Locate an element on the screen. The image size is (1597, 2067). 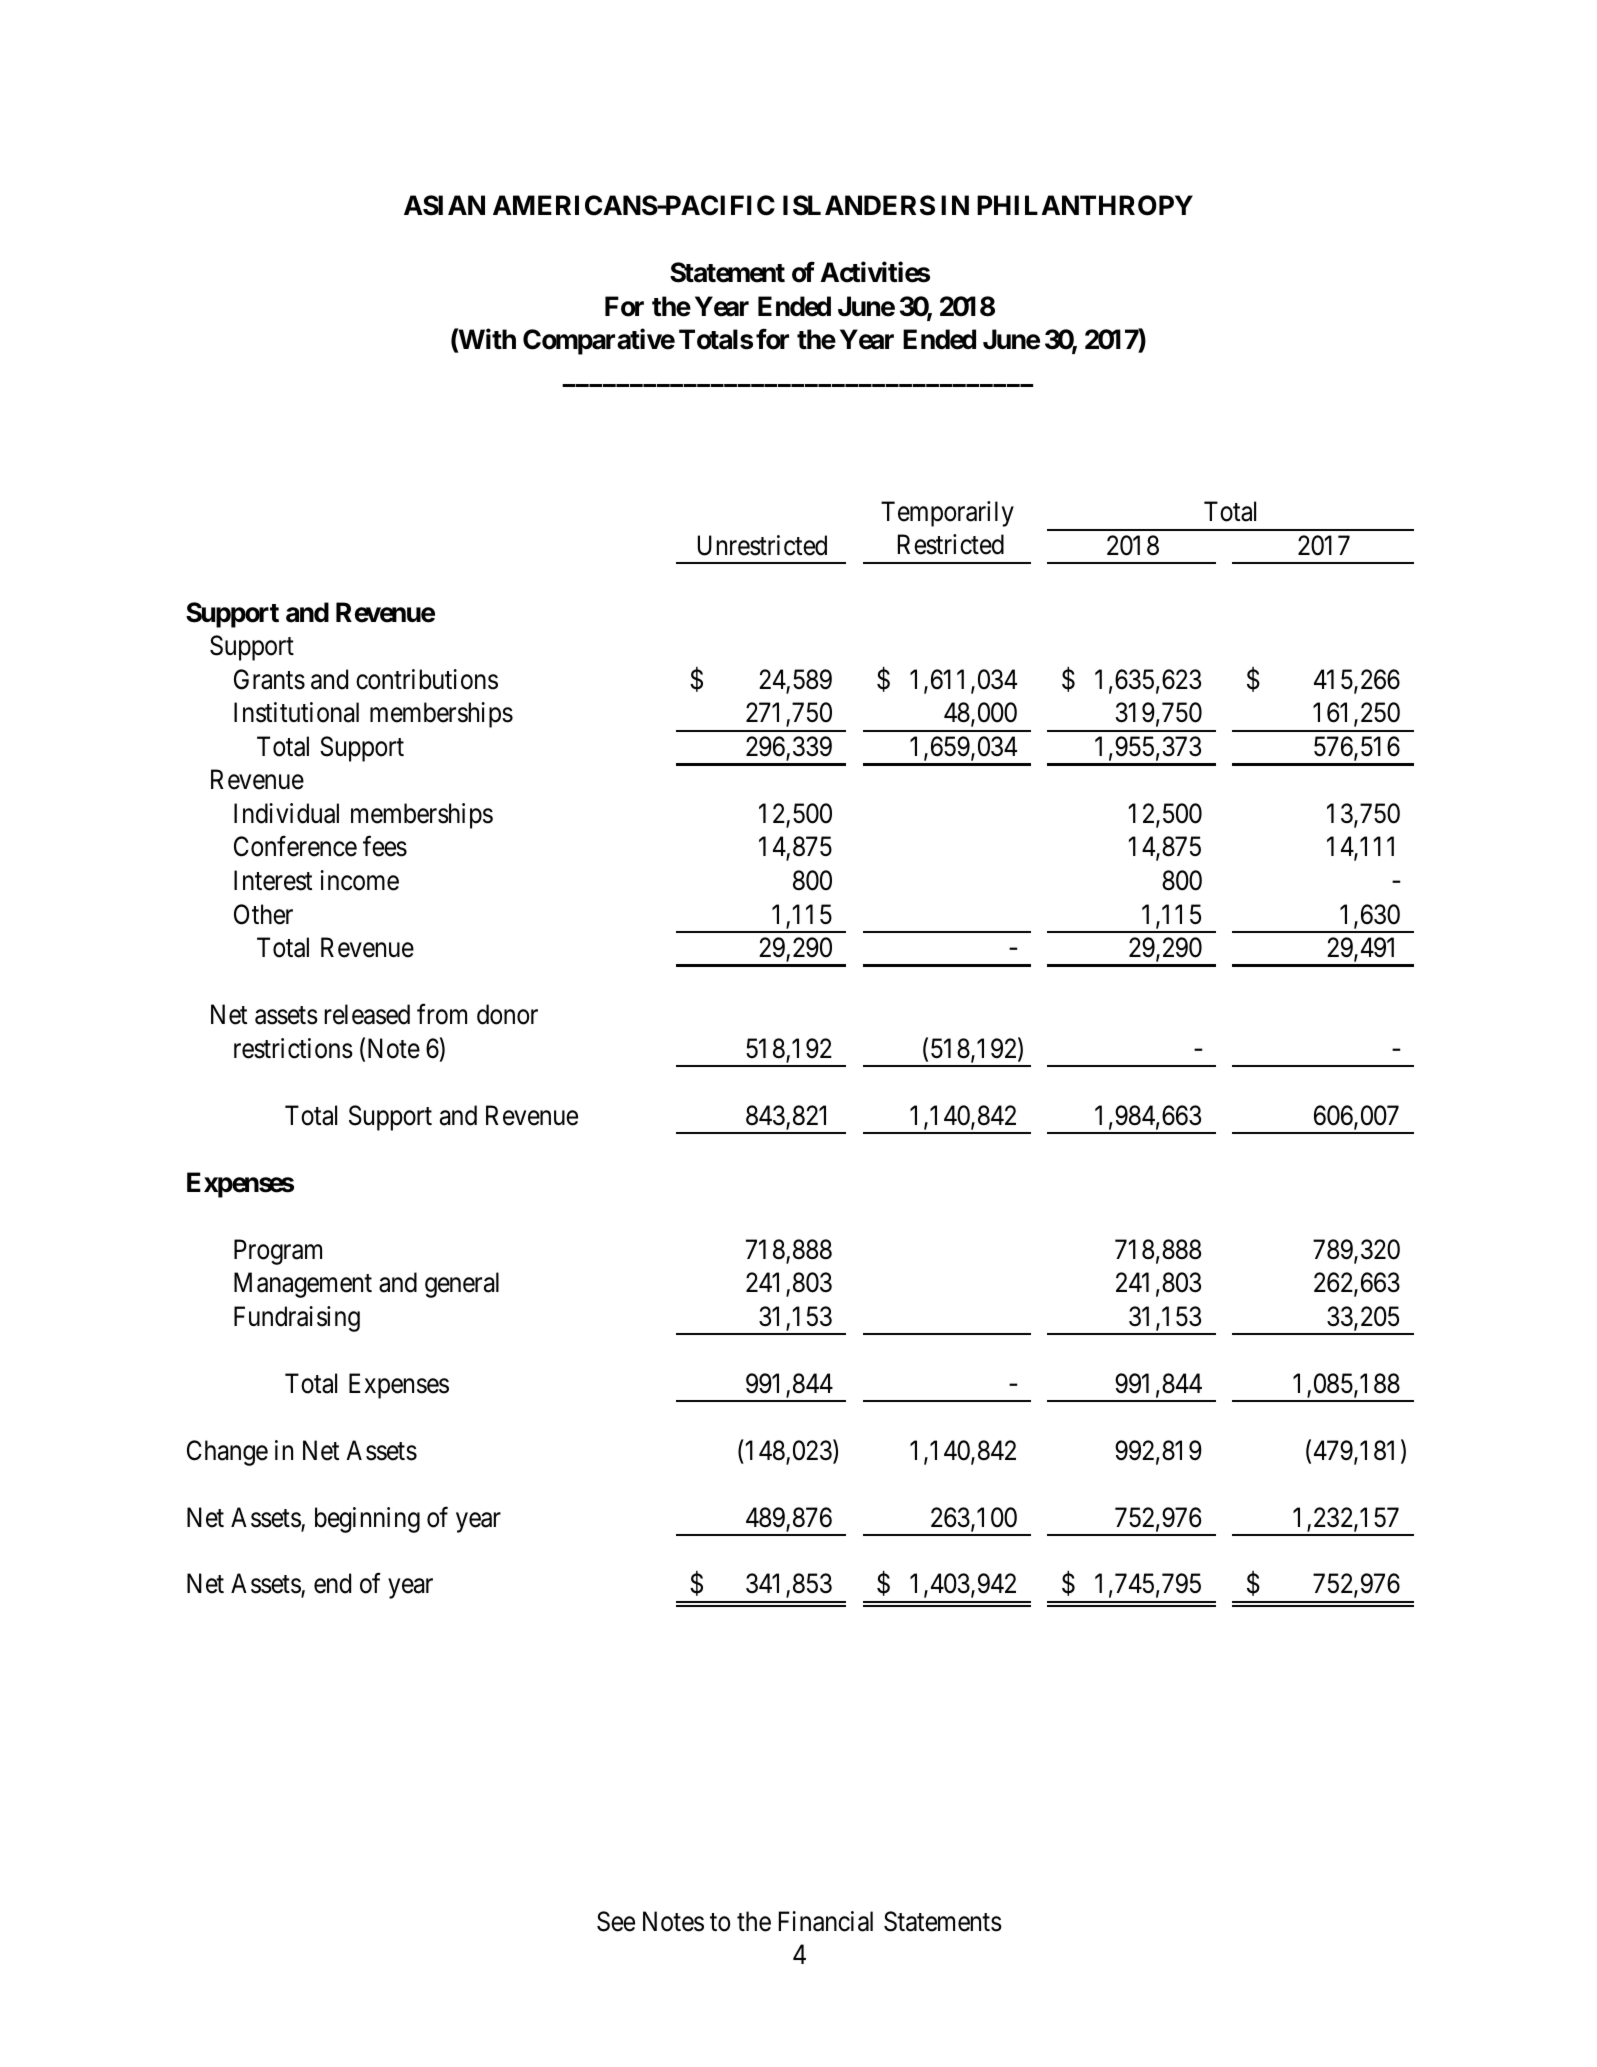
PHILANTHROPY is located at coordinates (1085, 205).
